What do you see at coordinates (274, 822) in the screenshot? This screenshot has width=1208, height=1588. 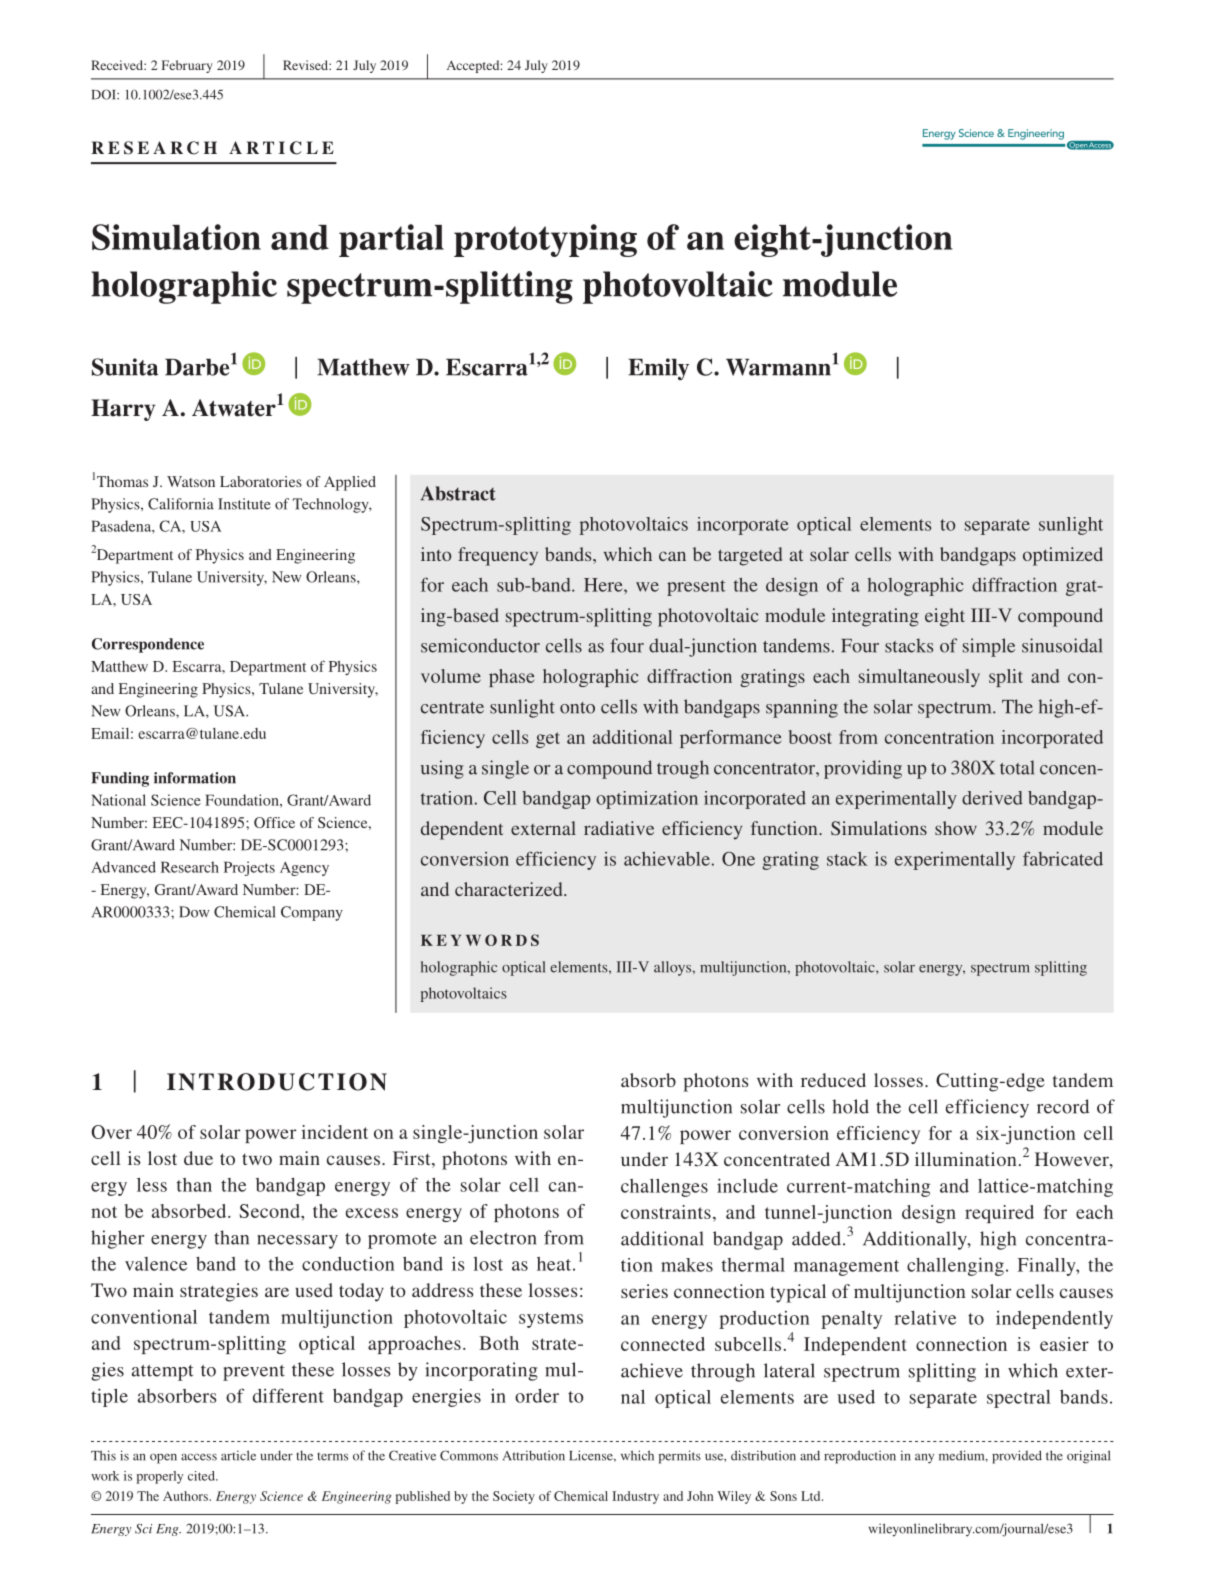 I see `Office` at bounding box center [274, 822].
